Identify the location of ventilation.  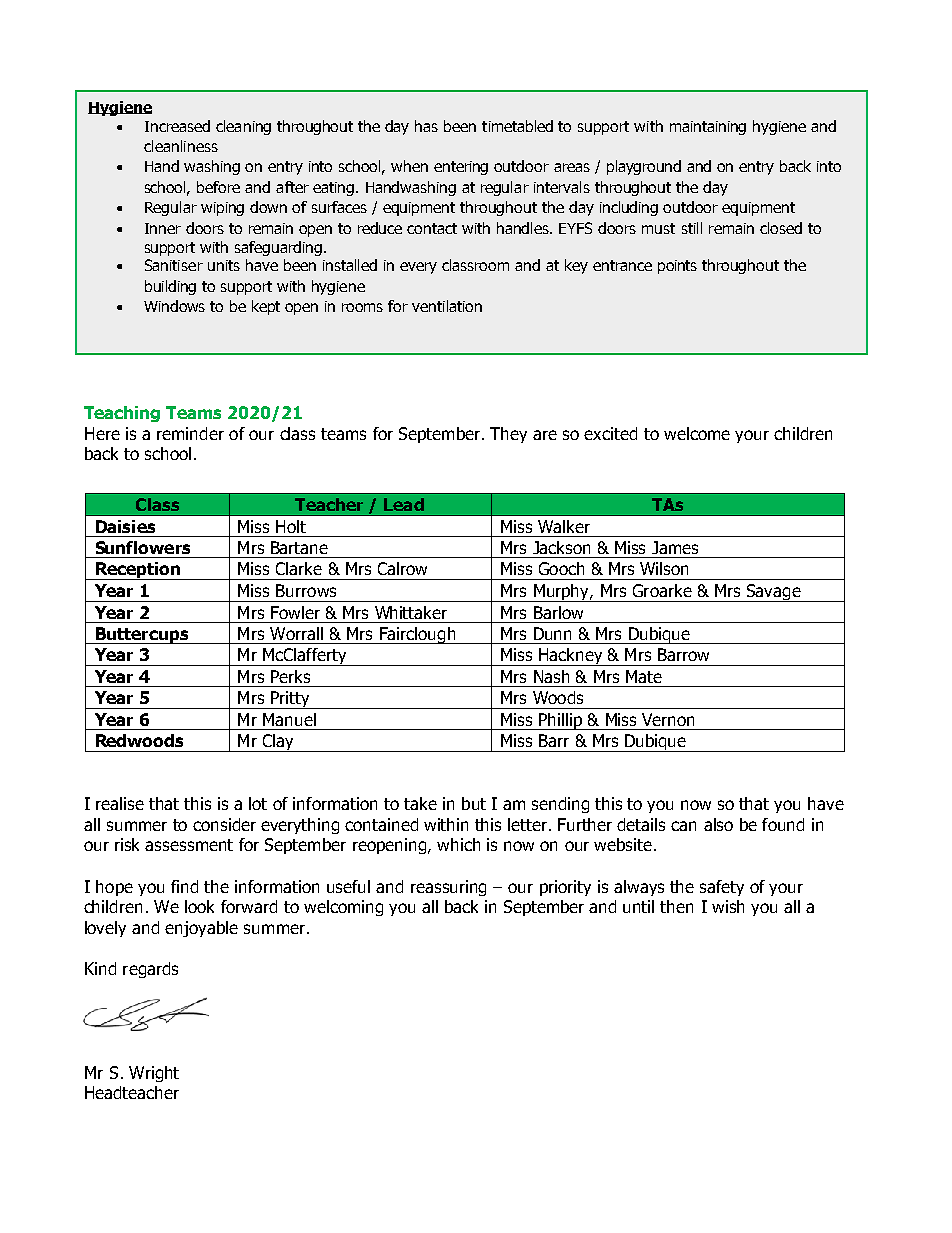
(447, 306).
